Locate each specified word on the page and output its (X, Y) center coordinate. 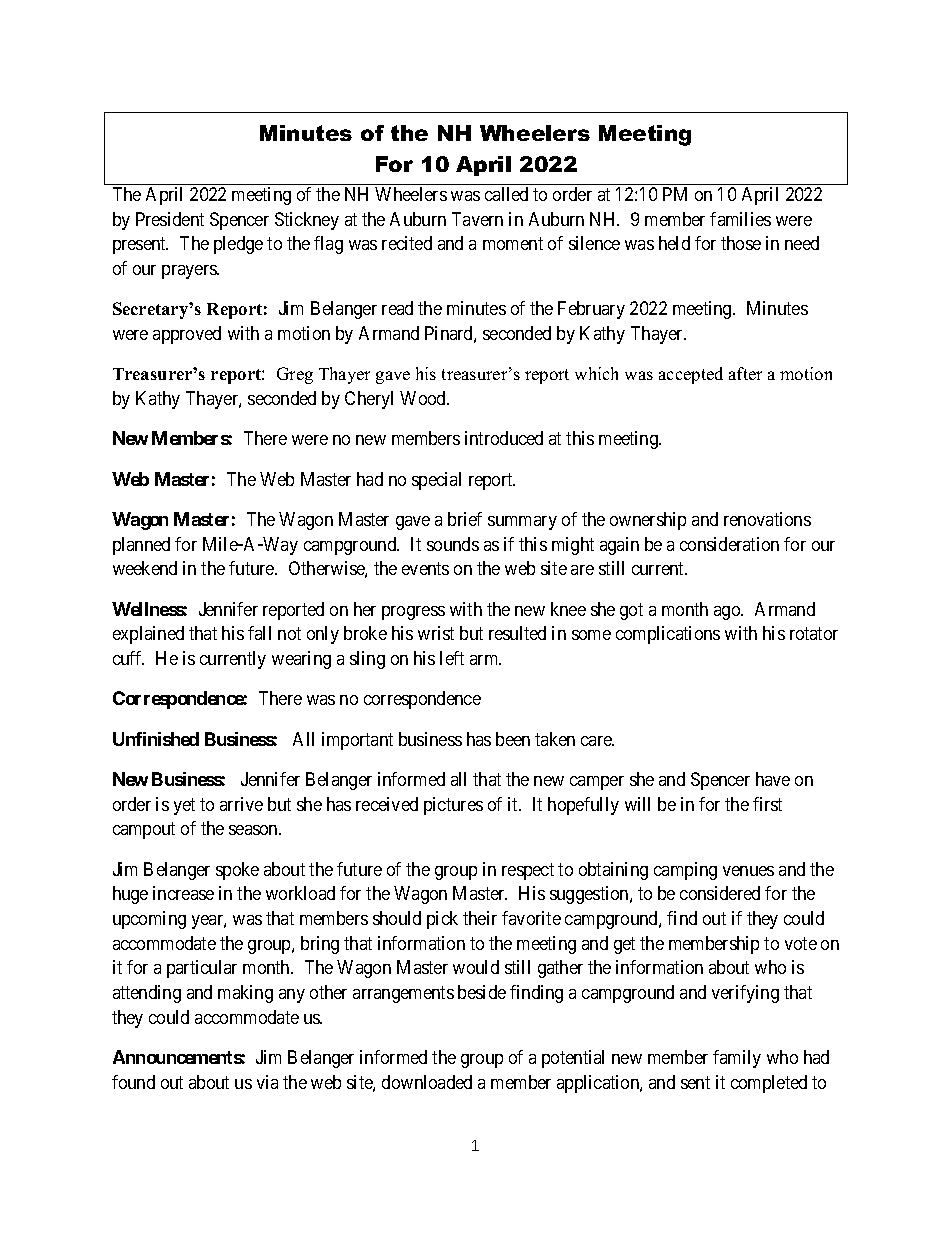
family (737, 1059)
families (740, 219)
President (170, 219)
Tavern (477, 219)
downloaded (427, 1082)
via (267, 1082)
